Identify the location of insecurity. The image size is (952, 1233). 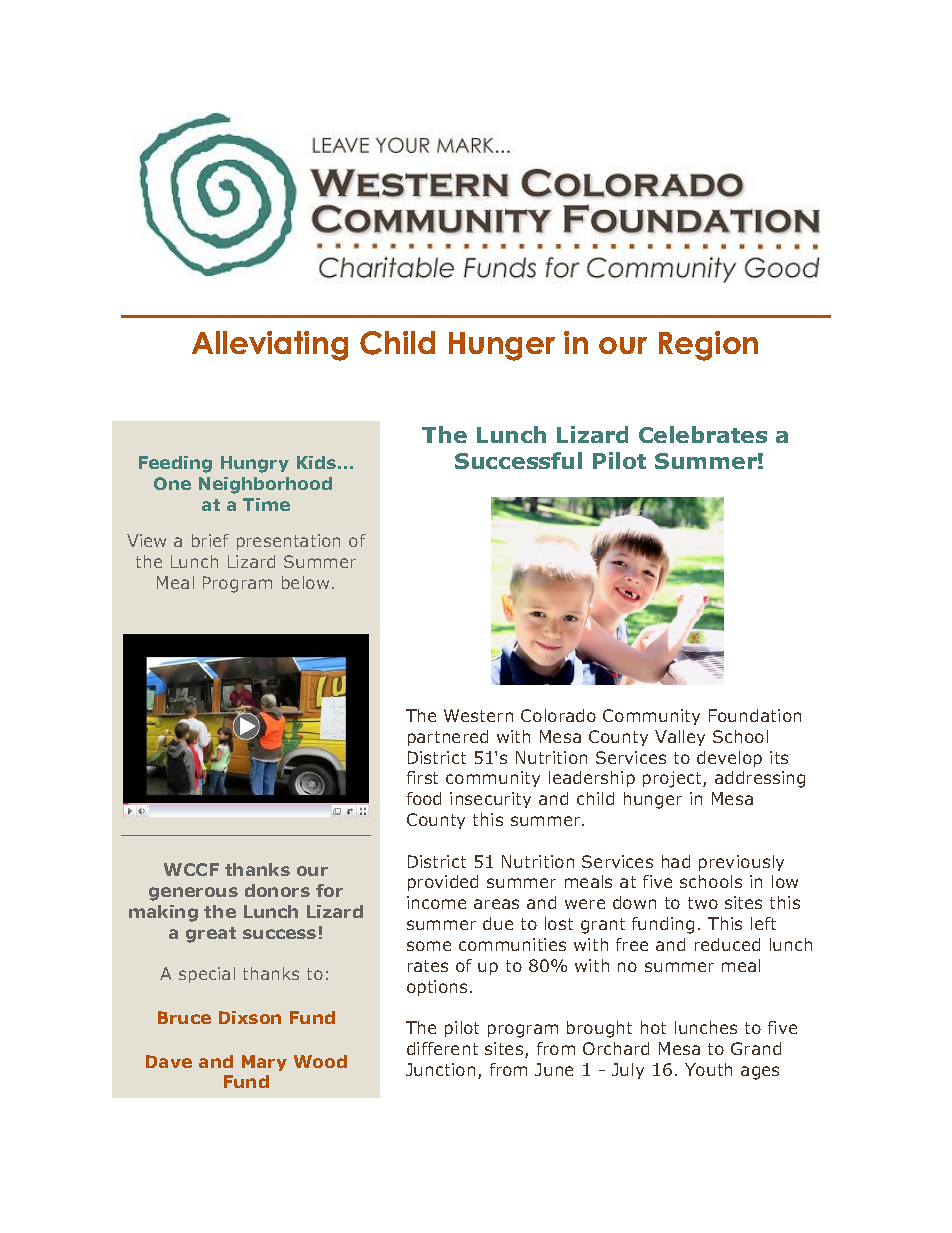
(490, 800).
